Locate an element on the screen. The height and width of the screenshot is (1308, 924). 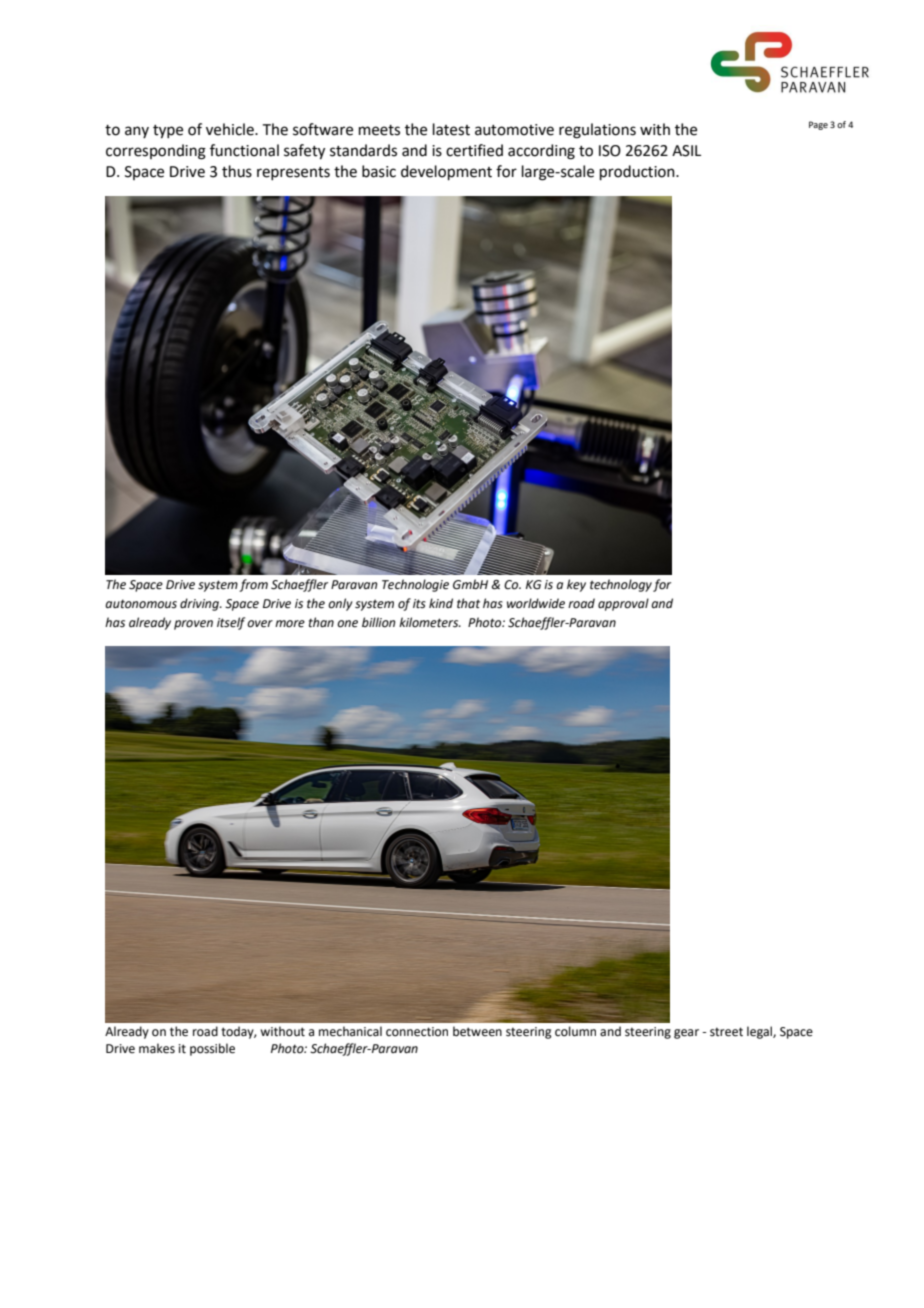
approval is located at coordinates (623, 604).
